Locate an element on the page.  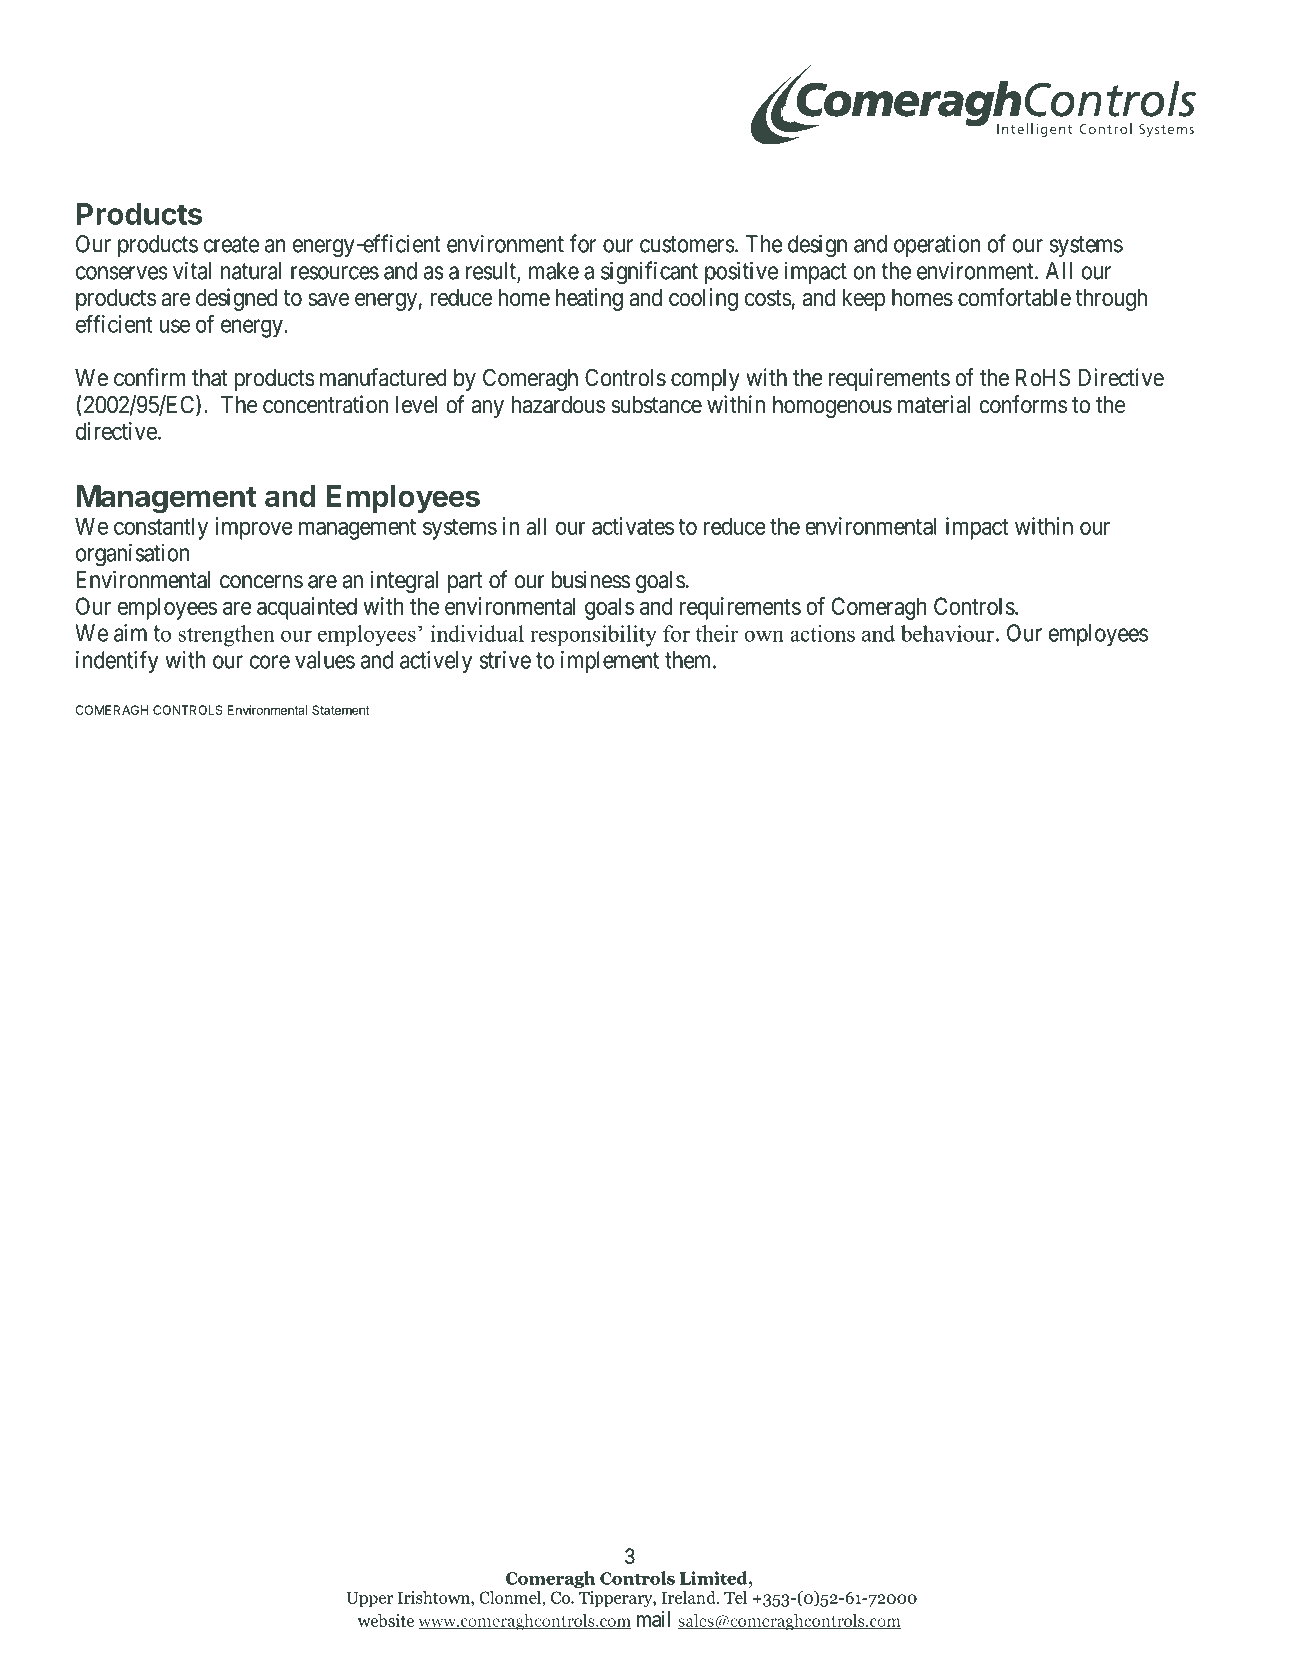
implement is located at coordinates (610, 662).
